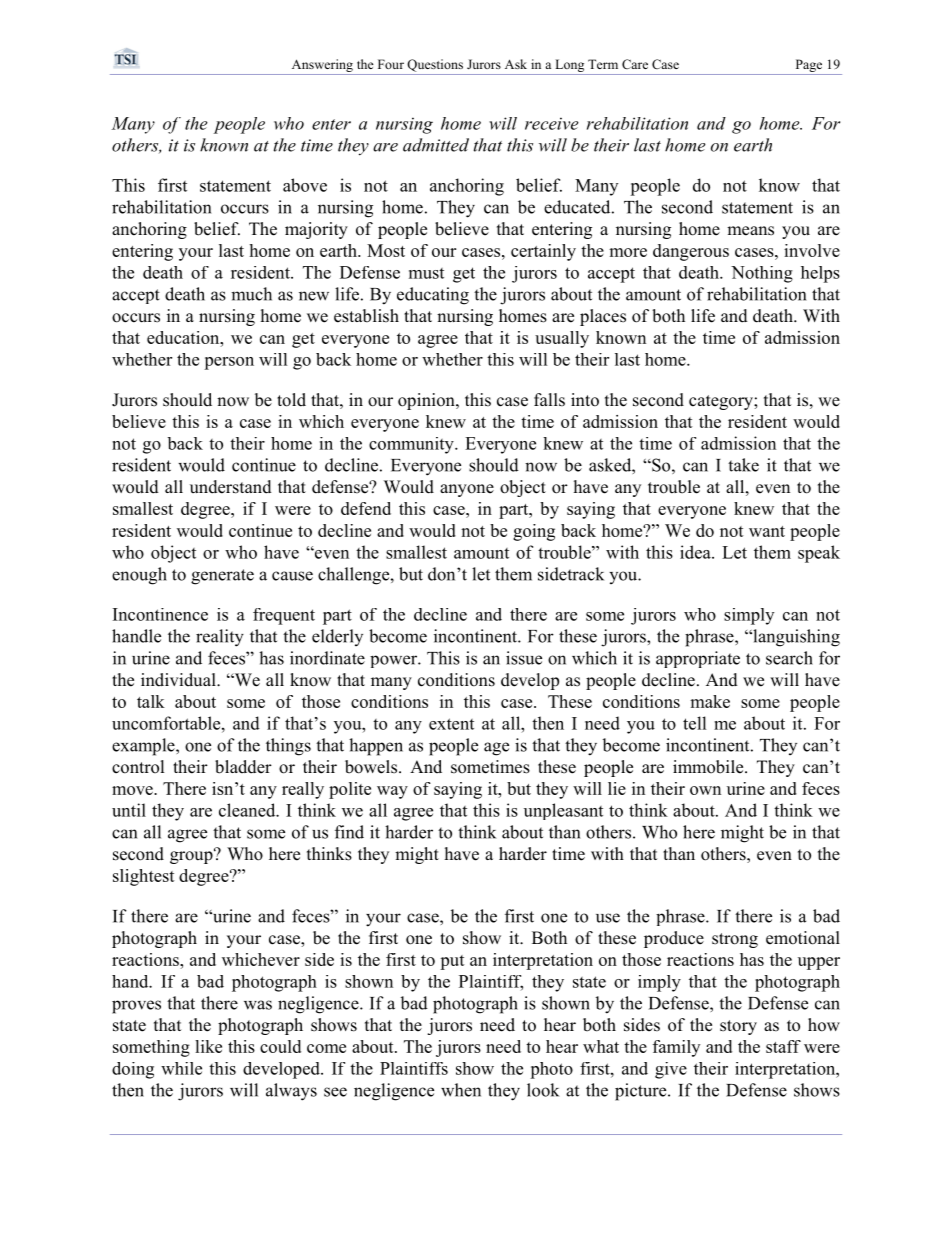 Image resolution: width=952 pixels, height=1233 pixels. I want to click on going, so click(534, 532).
